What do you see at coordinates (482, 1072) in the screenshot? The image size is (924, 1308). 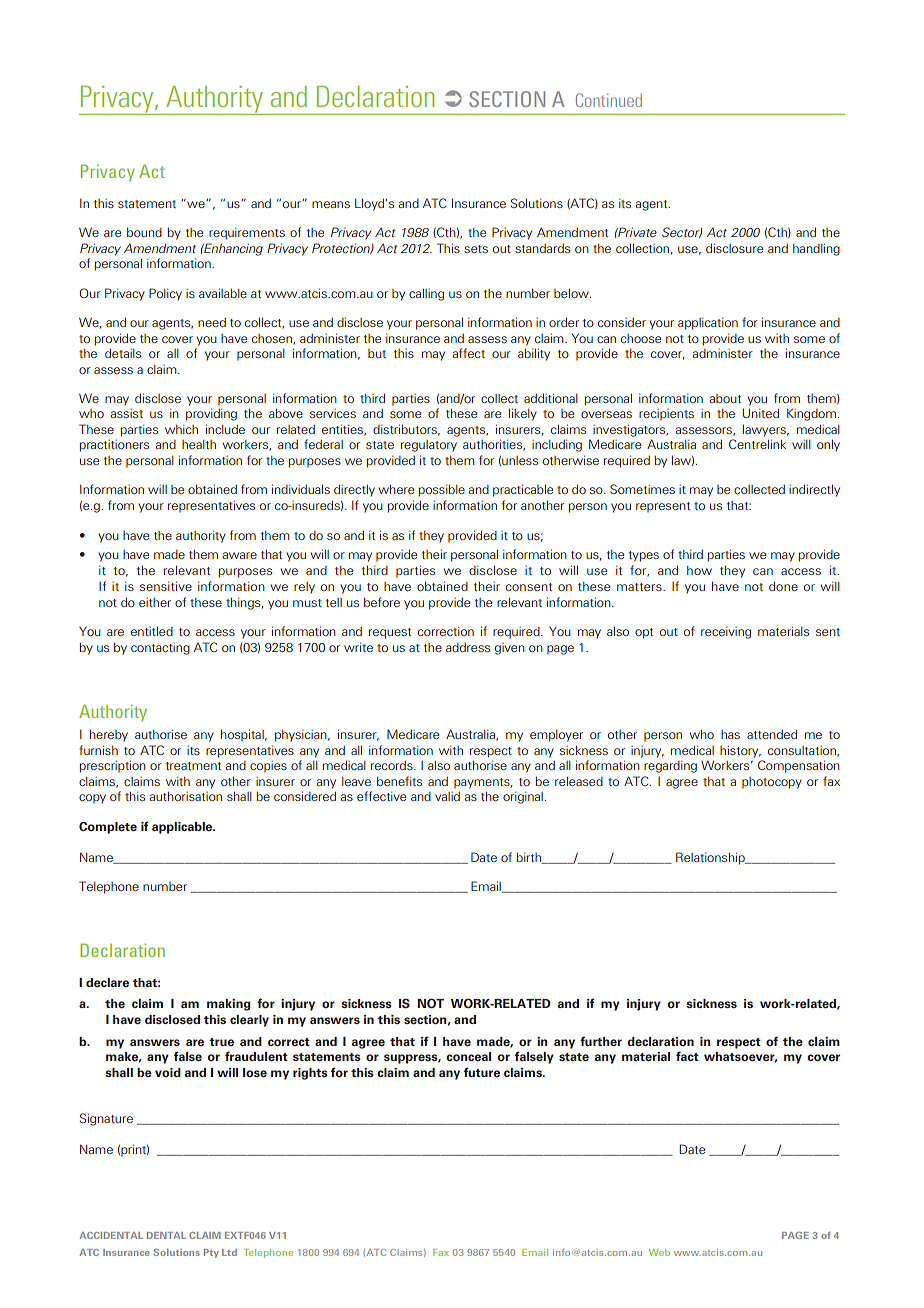 I see `future` at bounding box center [482, 1072].
